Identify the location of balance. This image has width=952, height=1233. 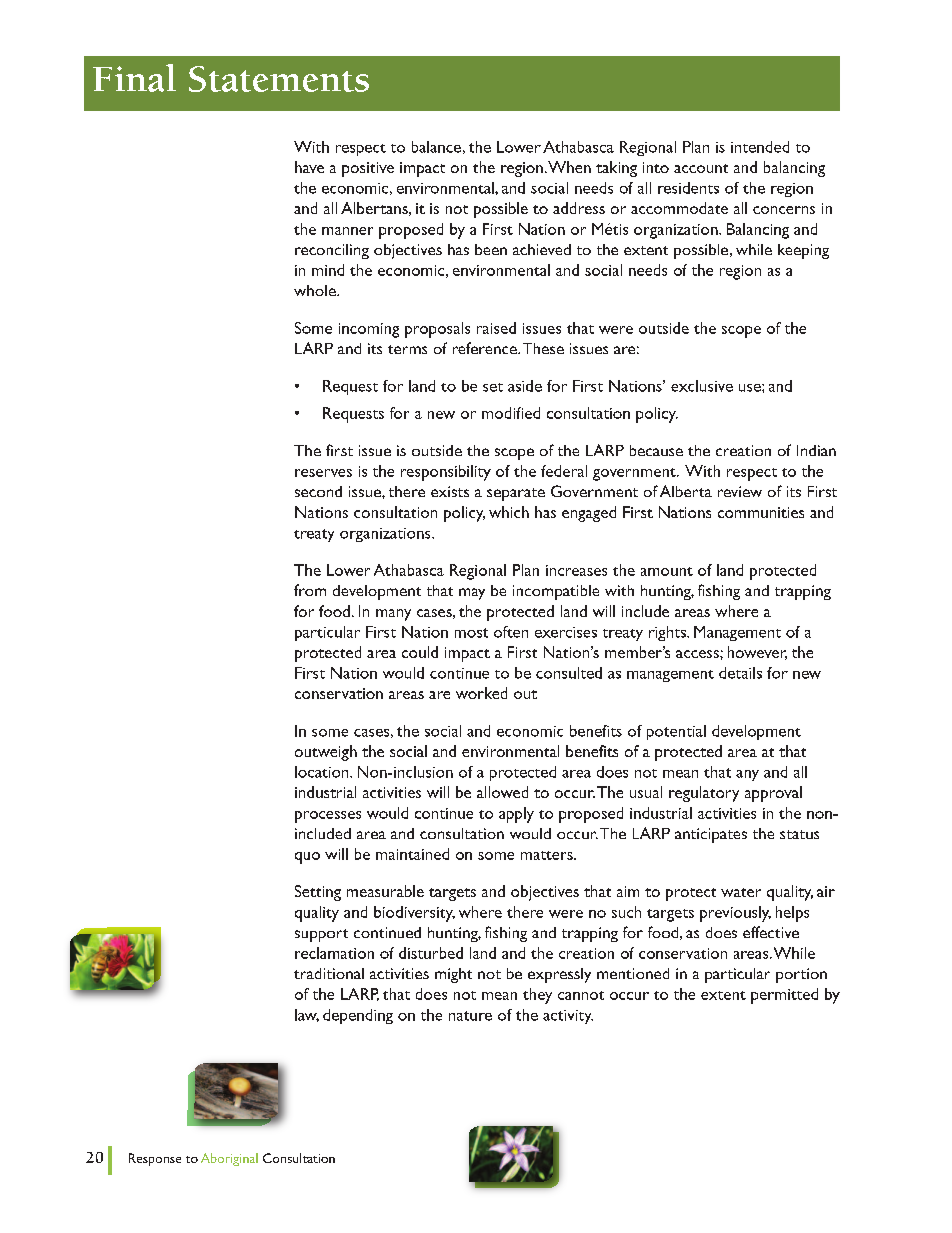
(436, 147).
